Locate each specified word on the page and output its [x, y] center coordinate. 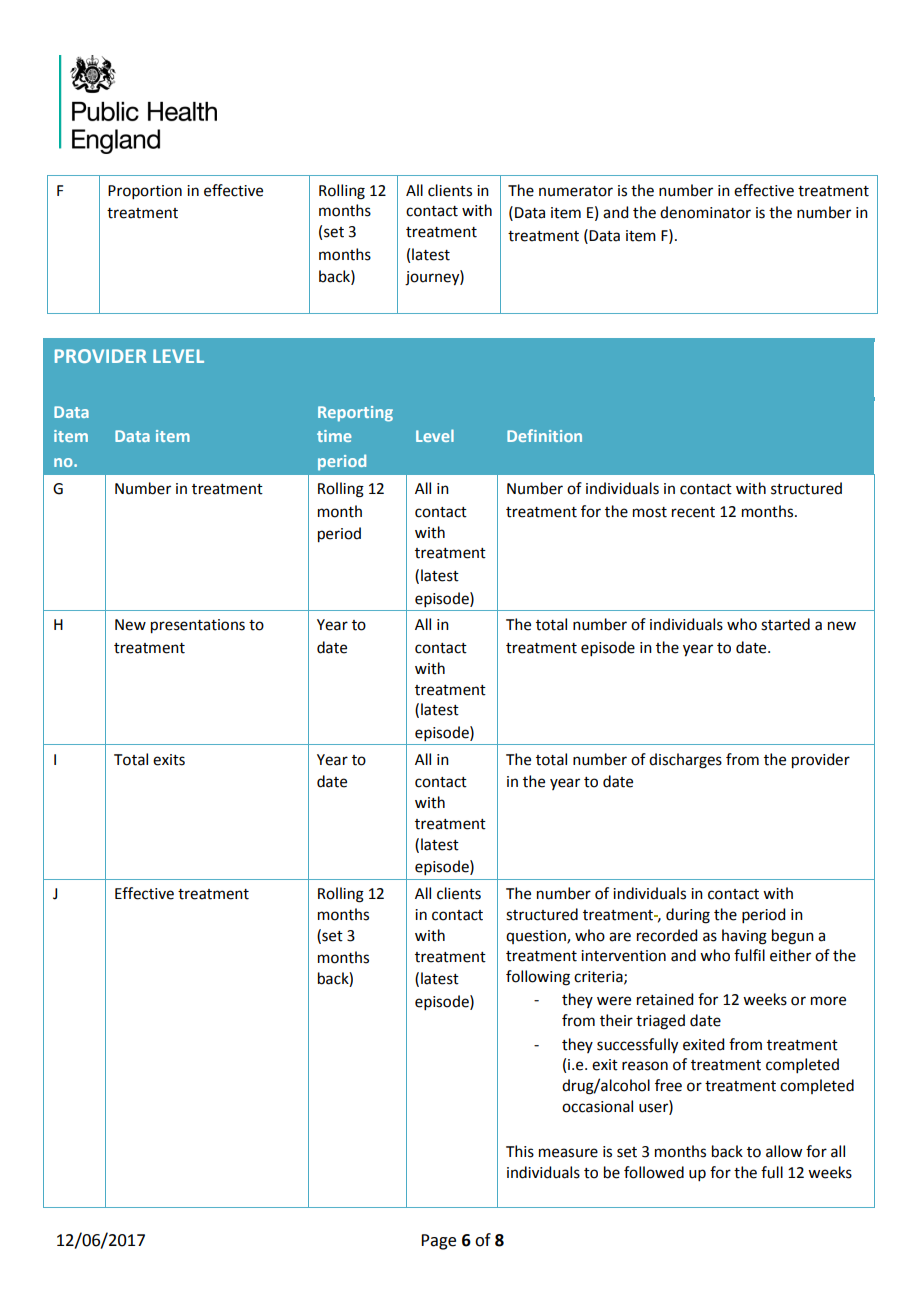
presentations [198, 626]
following [538, 978]
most [650, 512]
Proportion [145, 192]
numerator [576, 191]
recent [693, 512]
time [334, 436]
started [785, 624]
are [620, 937]
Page [438, 1242]
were [614, 1001]
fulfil [749, 955]
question [537, 937]
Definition [544, 435]
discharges [685, 761]
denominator [705, 212]
